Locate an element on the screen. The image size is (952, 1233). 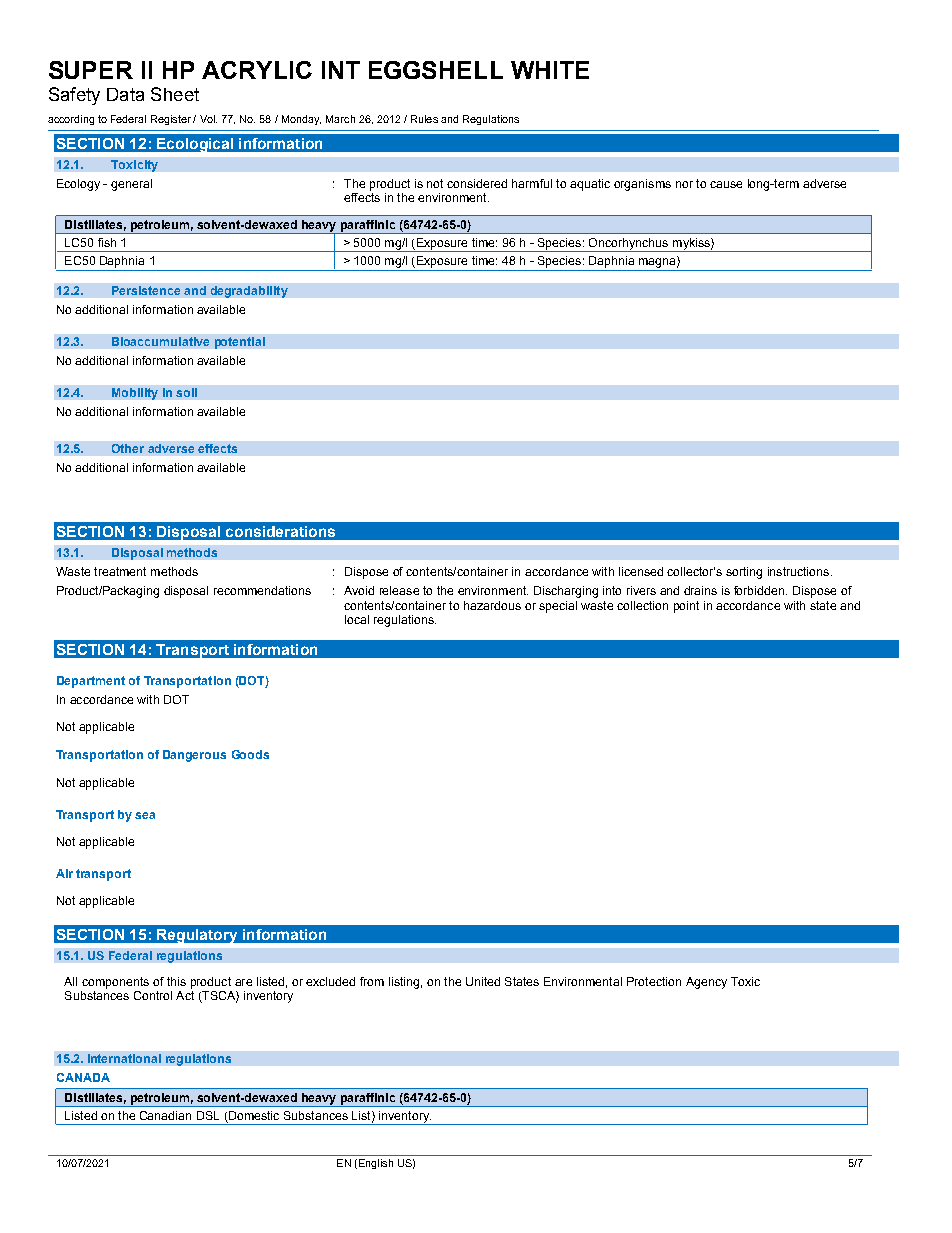
nor is located at coordinates (684, 184).
